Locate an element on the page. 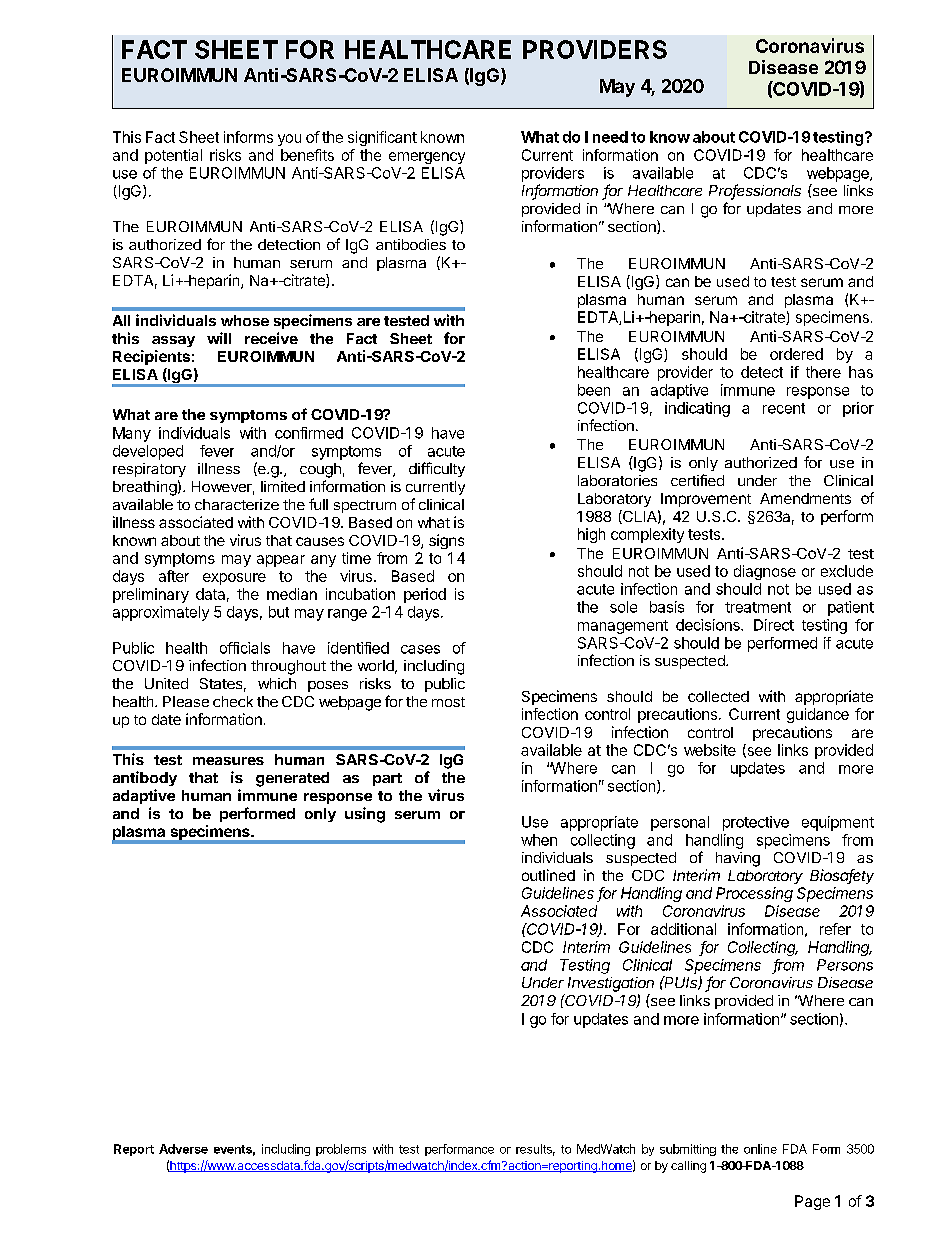  officials is located at coordinates (245, 648).
